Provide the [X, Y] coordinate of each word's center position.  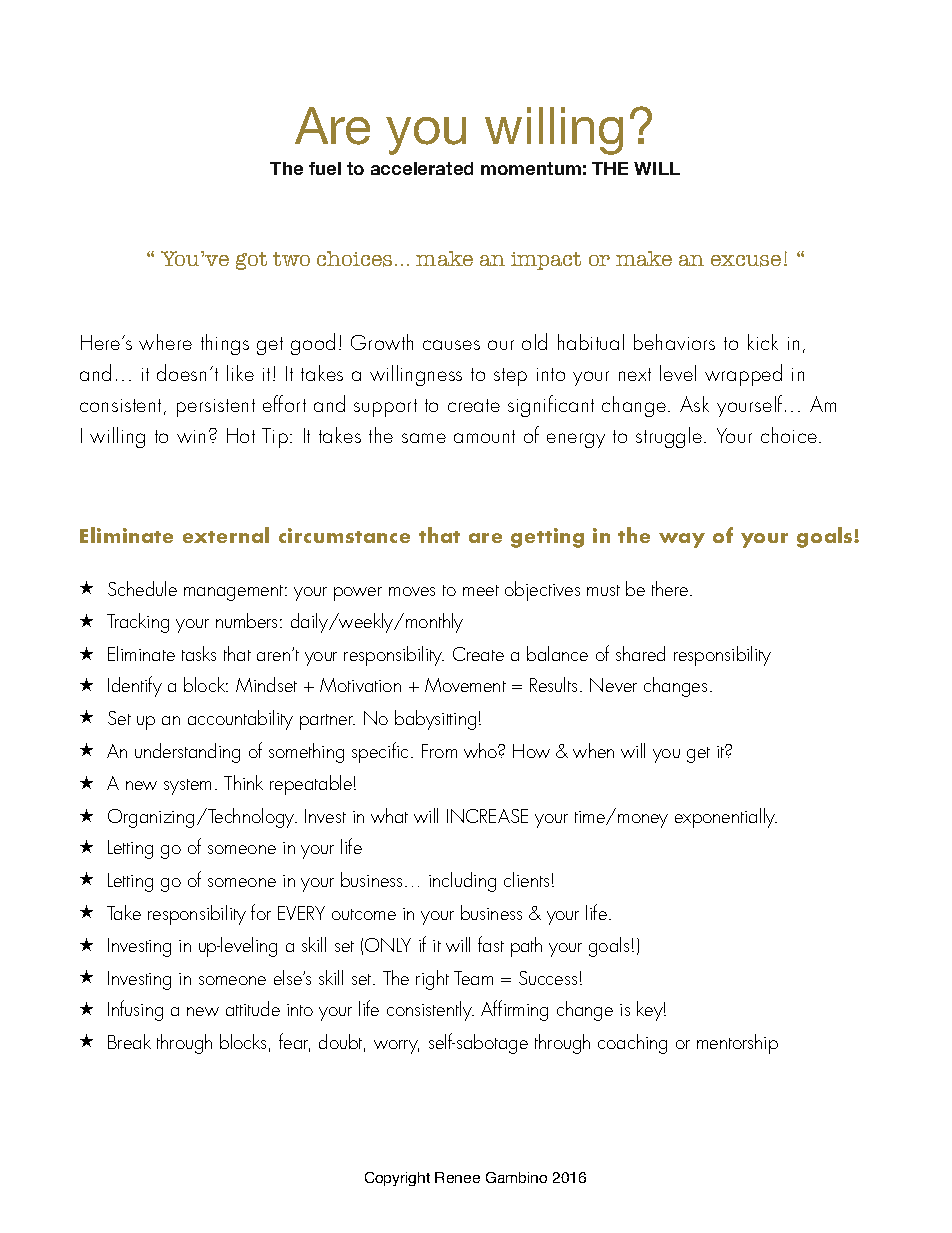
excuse [746, 261]
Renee [457, 1177]
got [251, 261]
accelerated [422, 168]
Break [129, 1041]
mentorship [737, 1044]
